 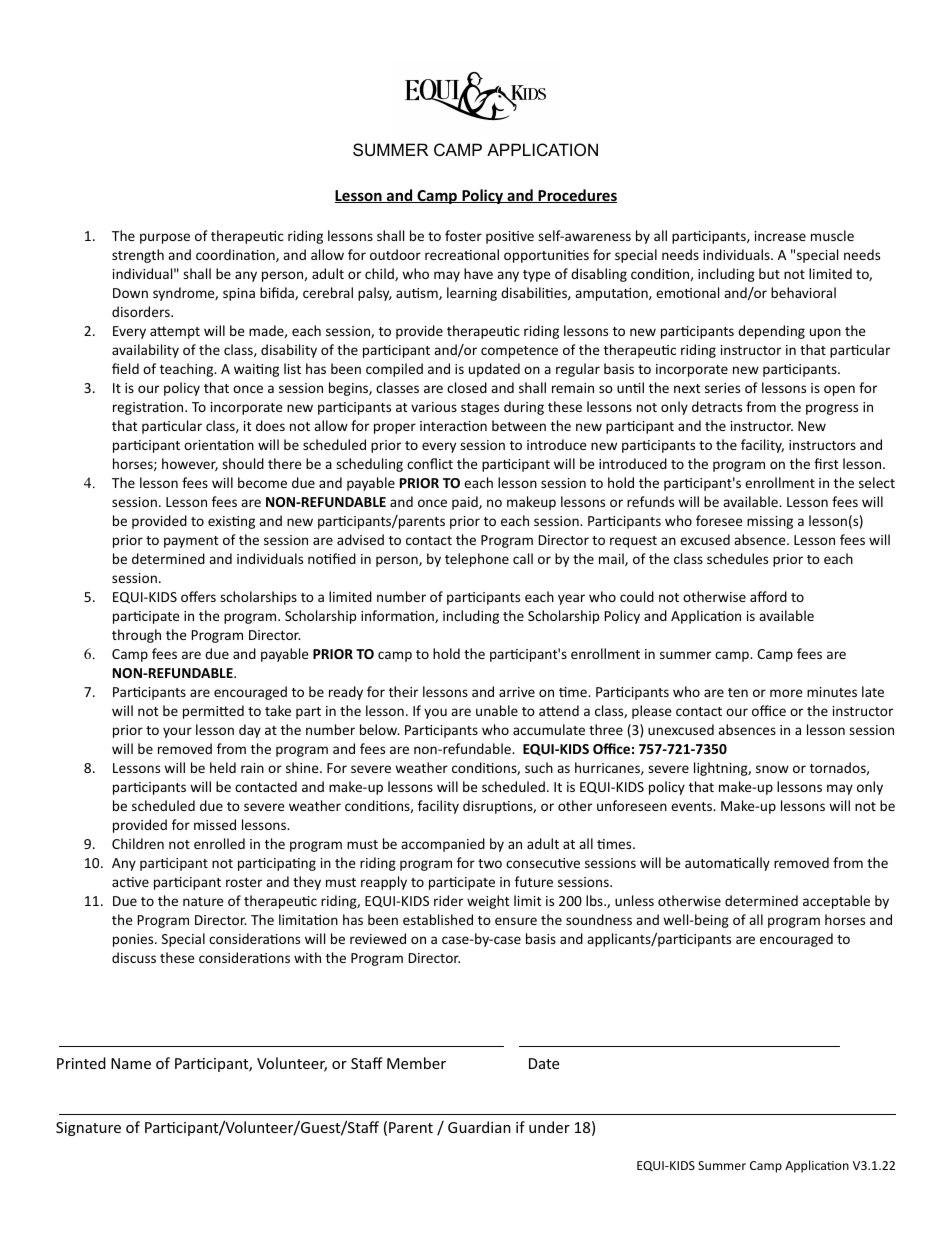 What do you see at coordinates (136, 636) in the image?
I see `through` at bounding box center [136, 636].
